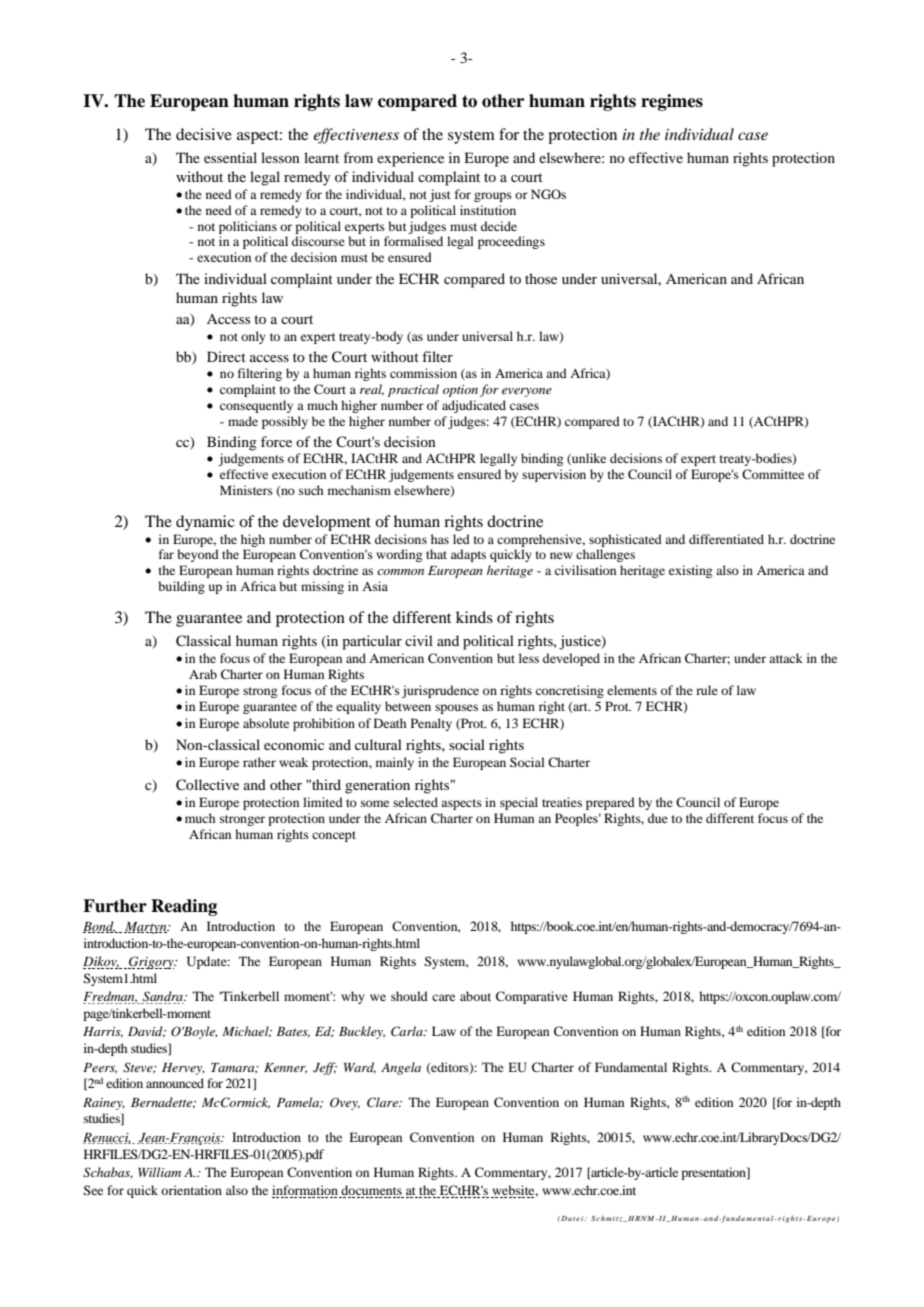 Image resolution: width=924 pixels, height=1307 pixels. What do you see at coordinates (707, 690) in the screenshot?
I see `rule` at bounding box center [707, 690].
